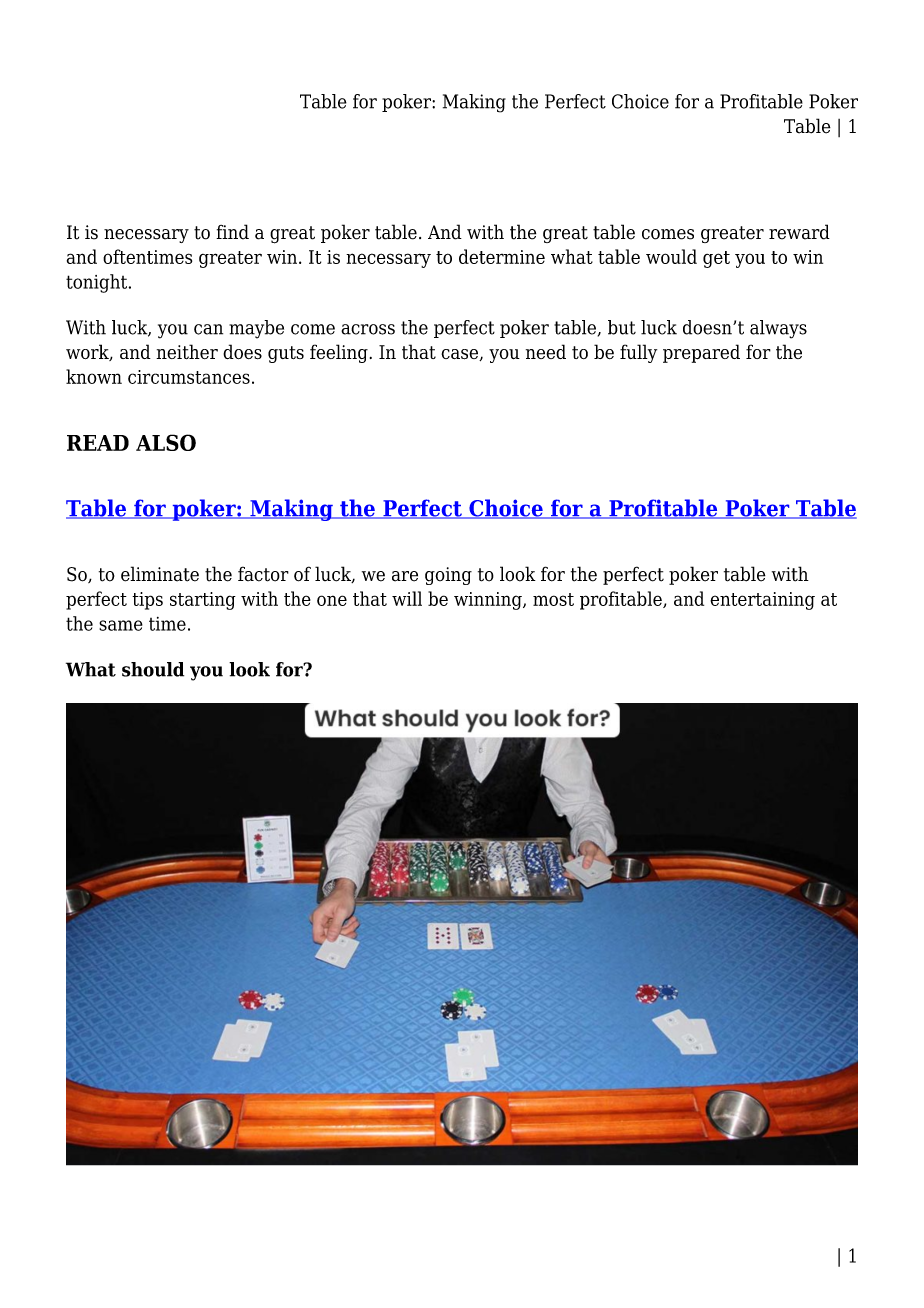  What do you see at coordinates (153, 669) in the screenshot?
I see `should` at bounding box center [153, 669].
